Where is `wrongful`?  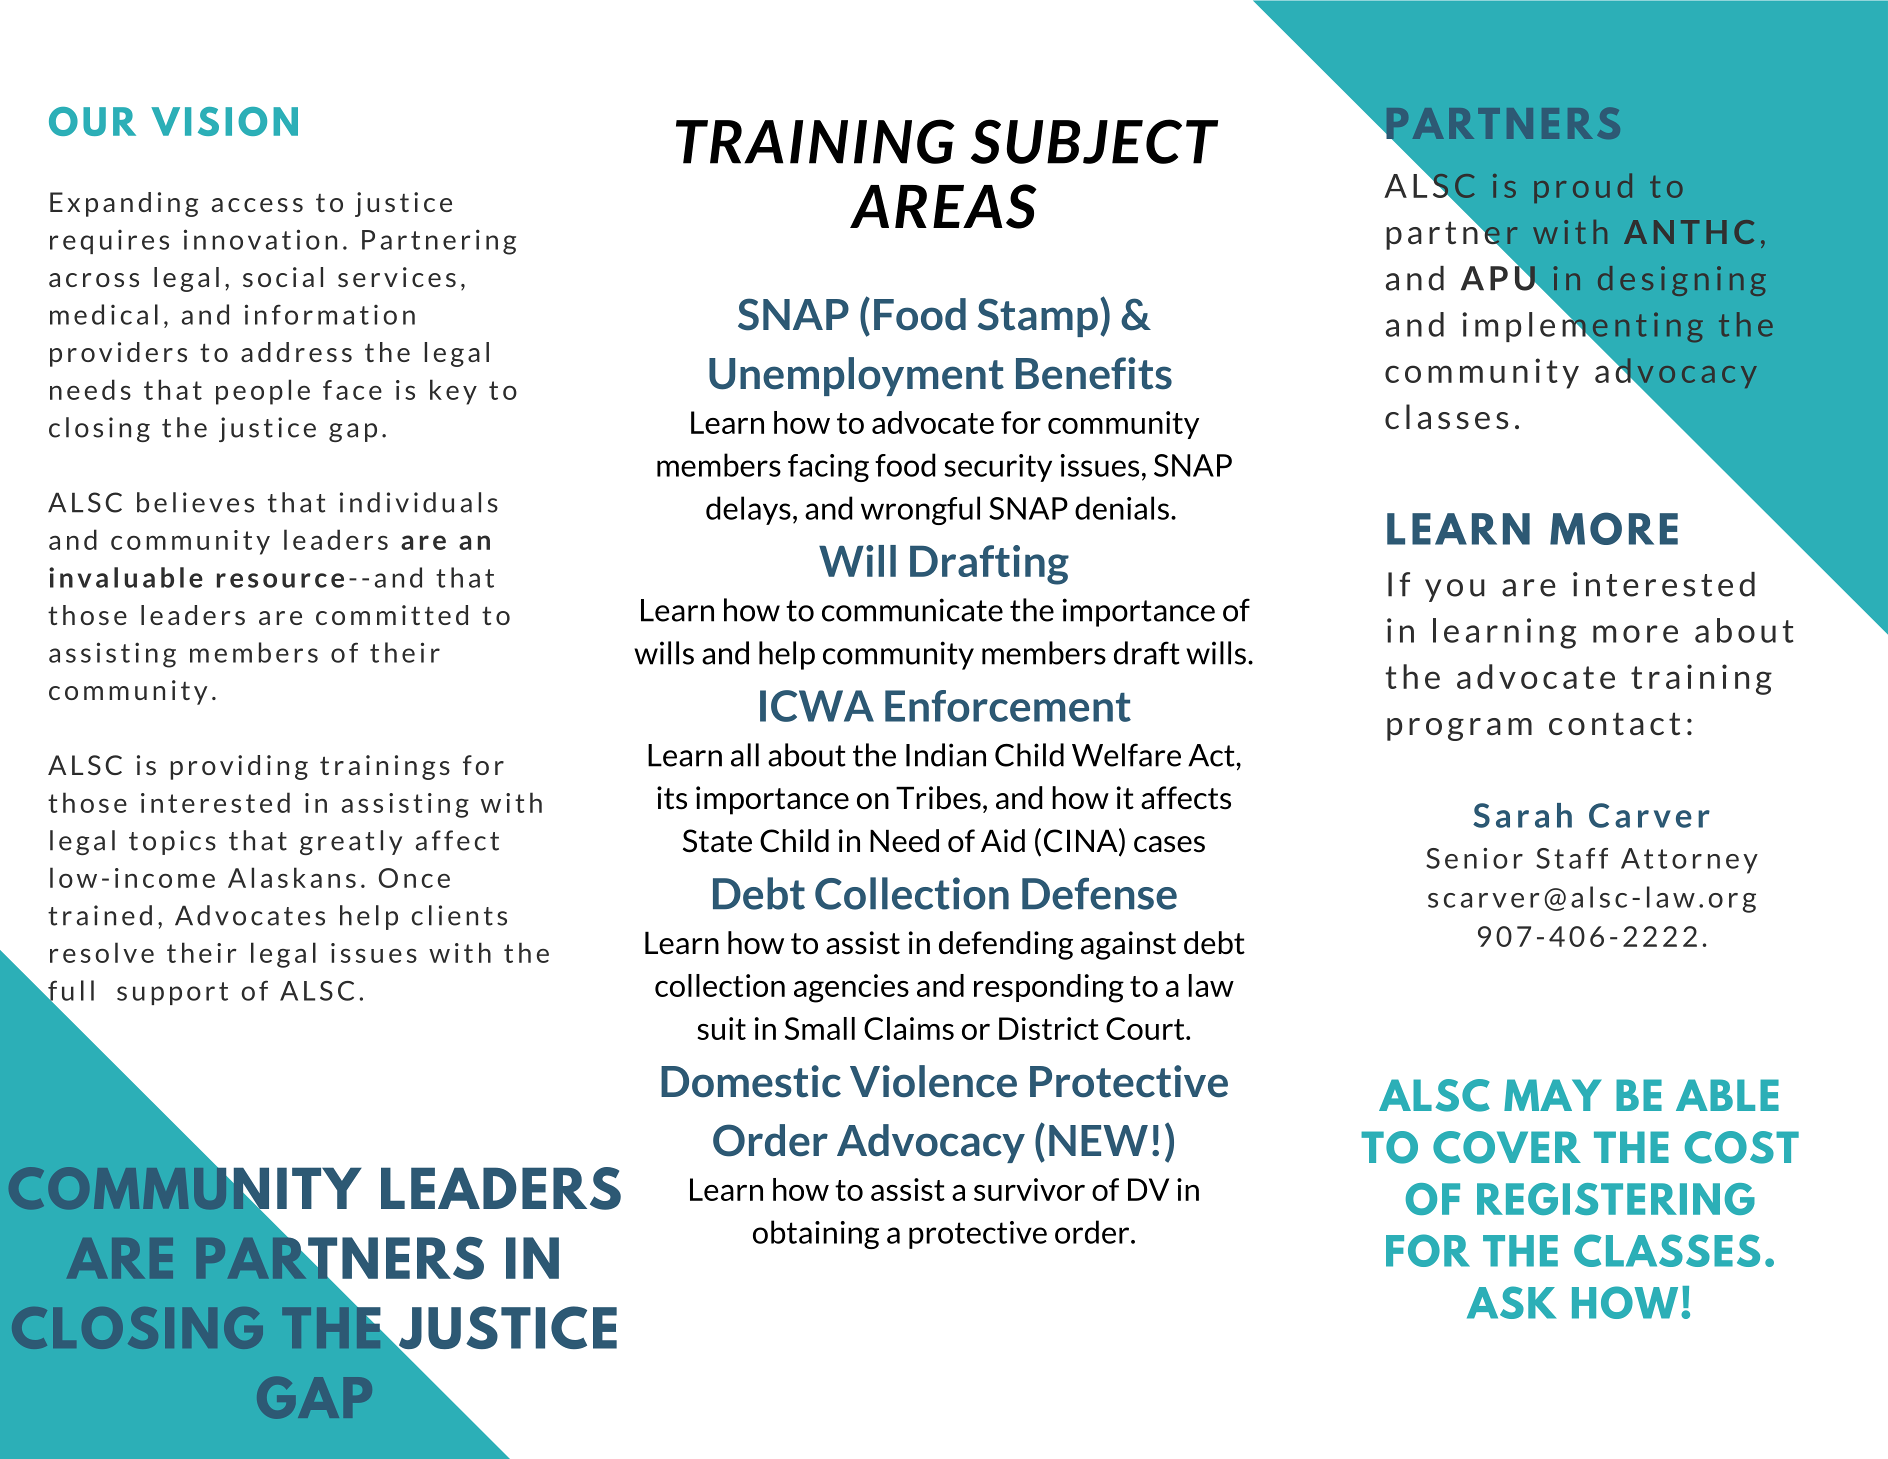 wrongful is located at coordinates (920, 510).
